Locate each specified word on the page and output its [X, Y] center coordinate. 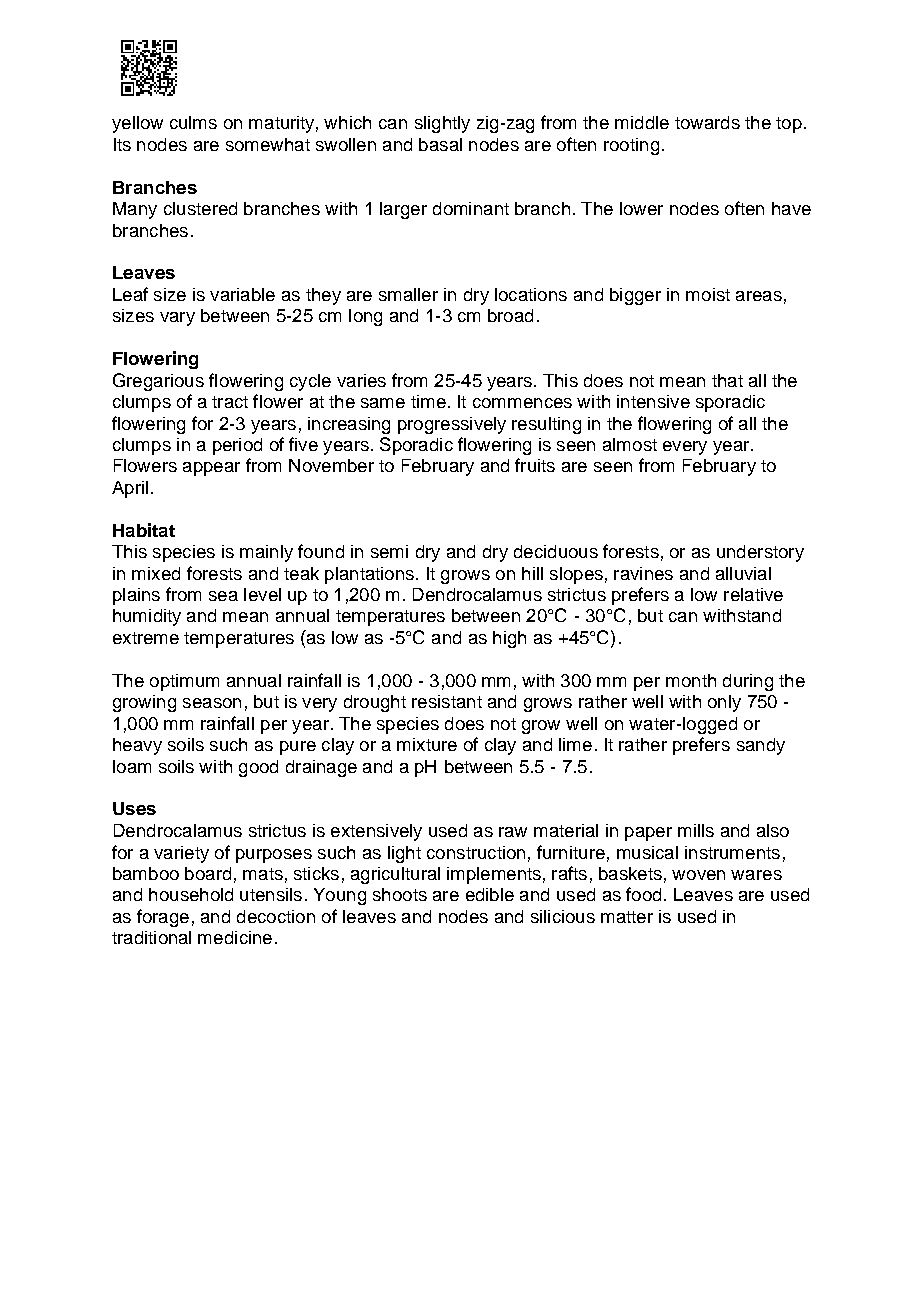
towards [707, 122]
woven [698, 875]
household [191, 894]
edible [490, 894]
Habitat [144, 530]
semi [389, 551]
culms [193, 122]
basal [440, 144]
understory [760, 553]
